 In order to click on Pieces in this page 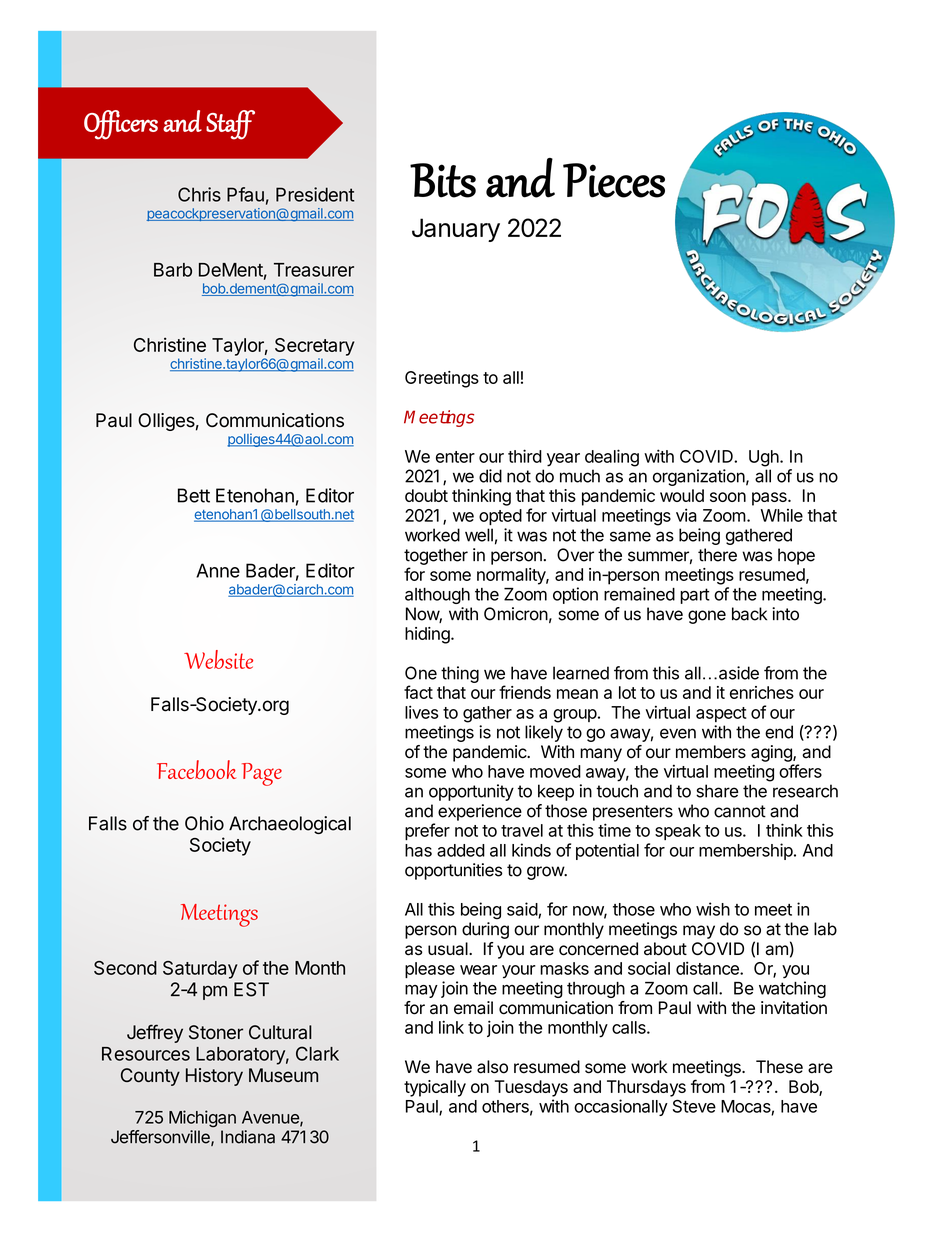, I will do `click(614, 180)`.
